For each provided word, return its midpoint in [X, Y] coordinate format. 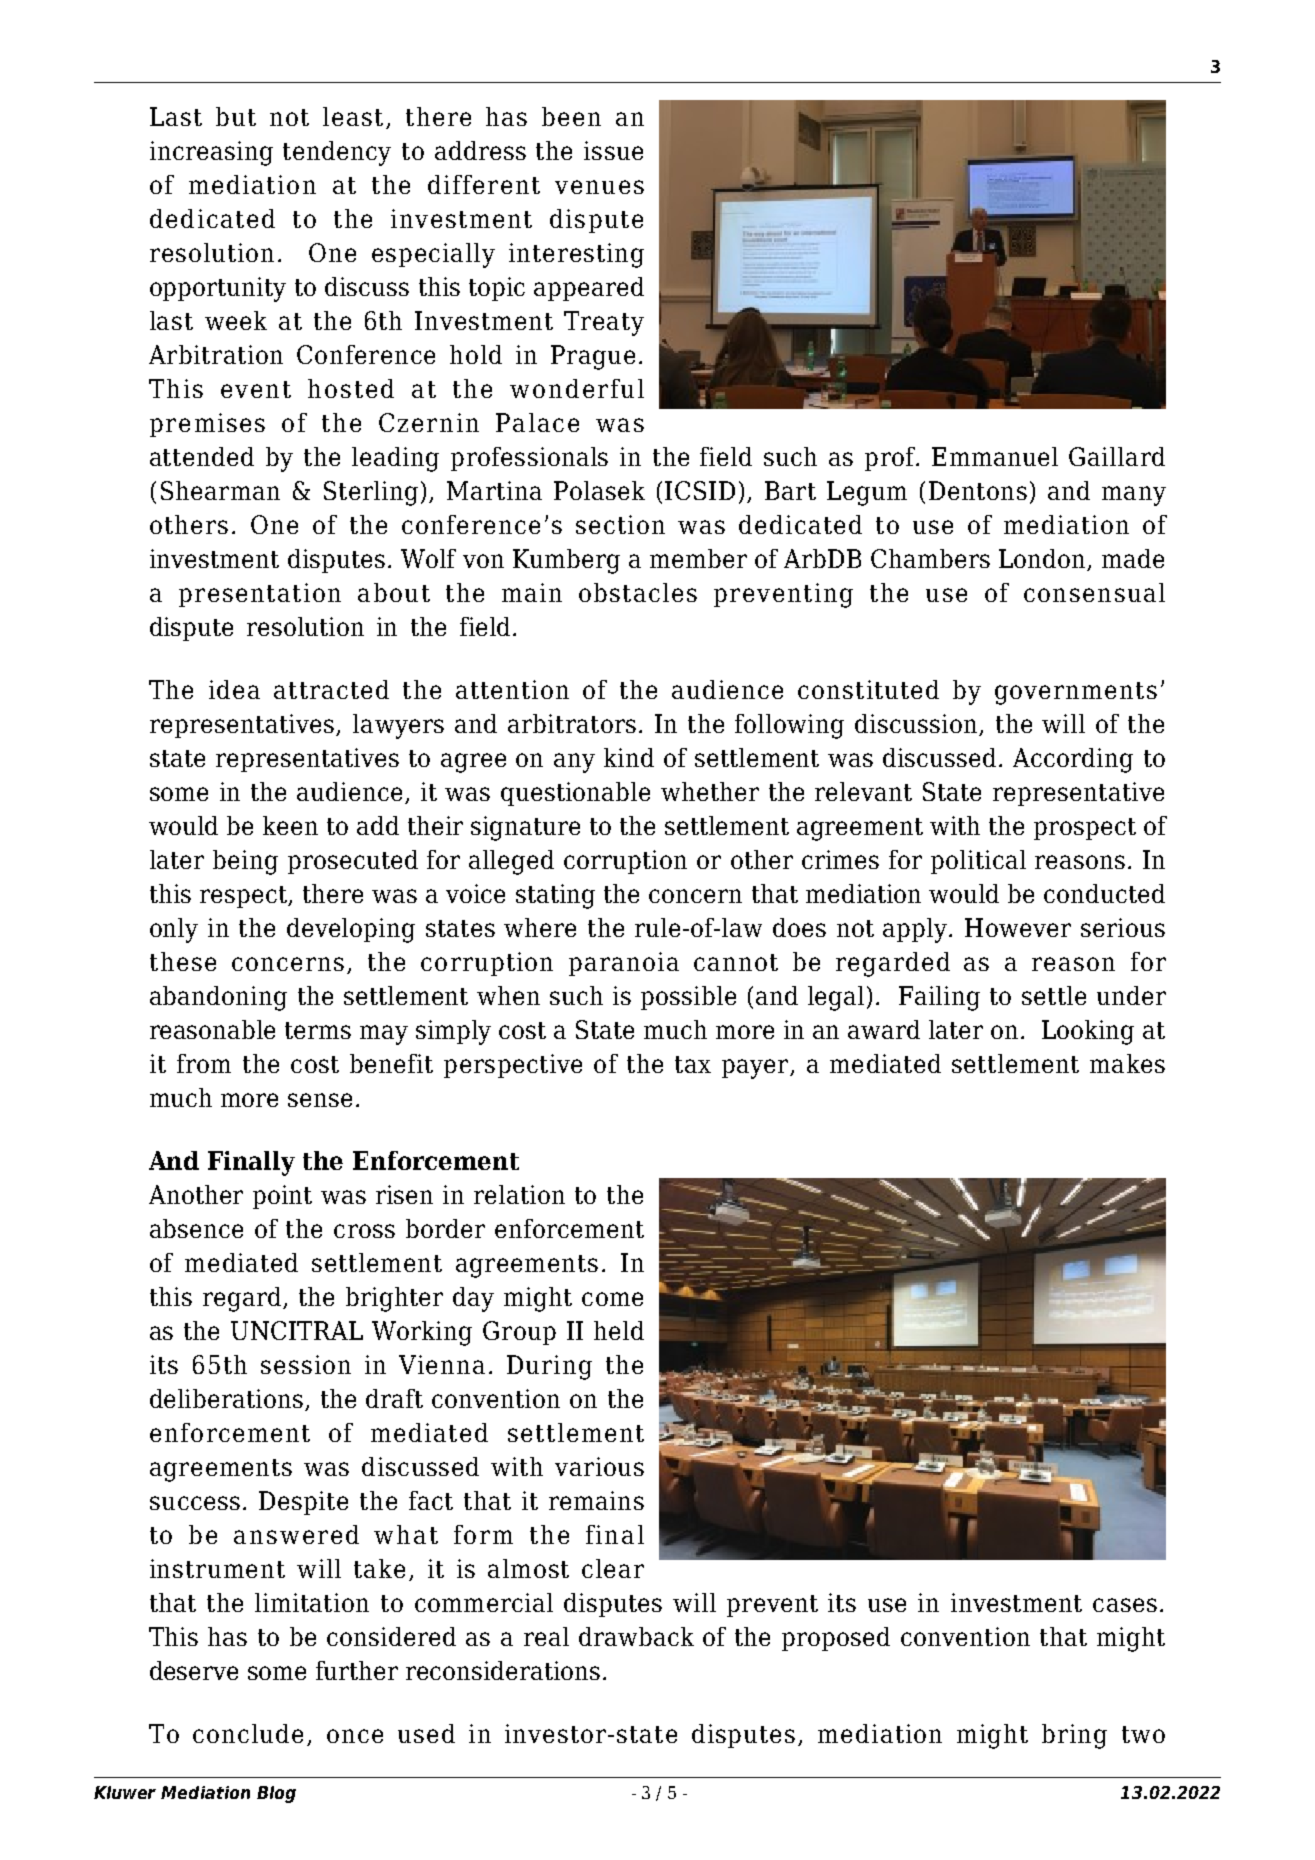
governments [1076, 693]
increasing [211, 153]
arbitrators [572, 723]
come [612, 1299]
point [282, 1197]
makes [1127, 1063]
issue [613, 150]
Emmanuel [995, 456]
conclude [248, 1733]
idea [234, 689]
